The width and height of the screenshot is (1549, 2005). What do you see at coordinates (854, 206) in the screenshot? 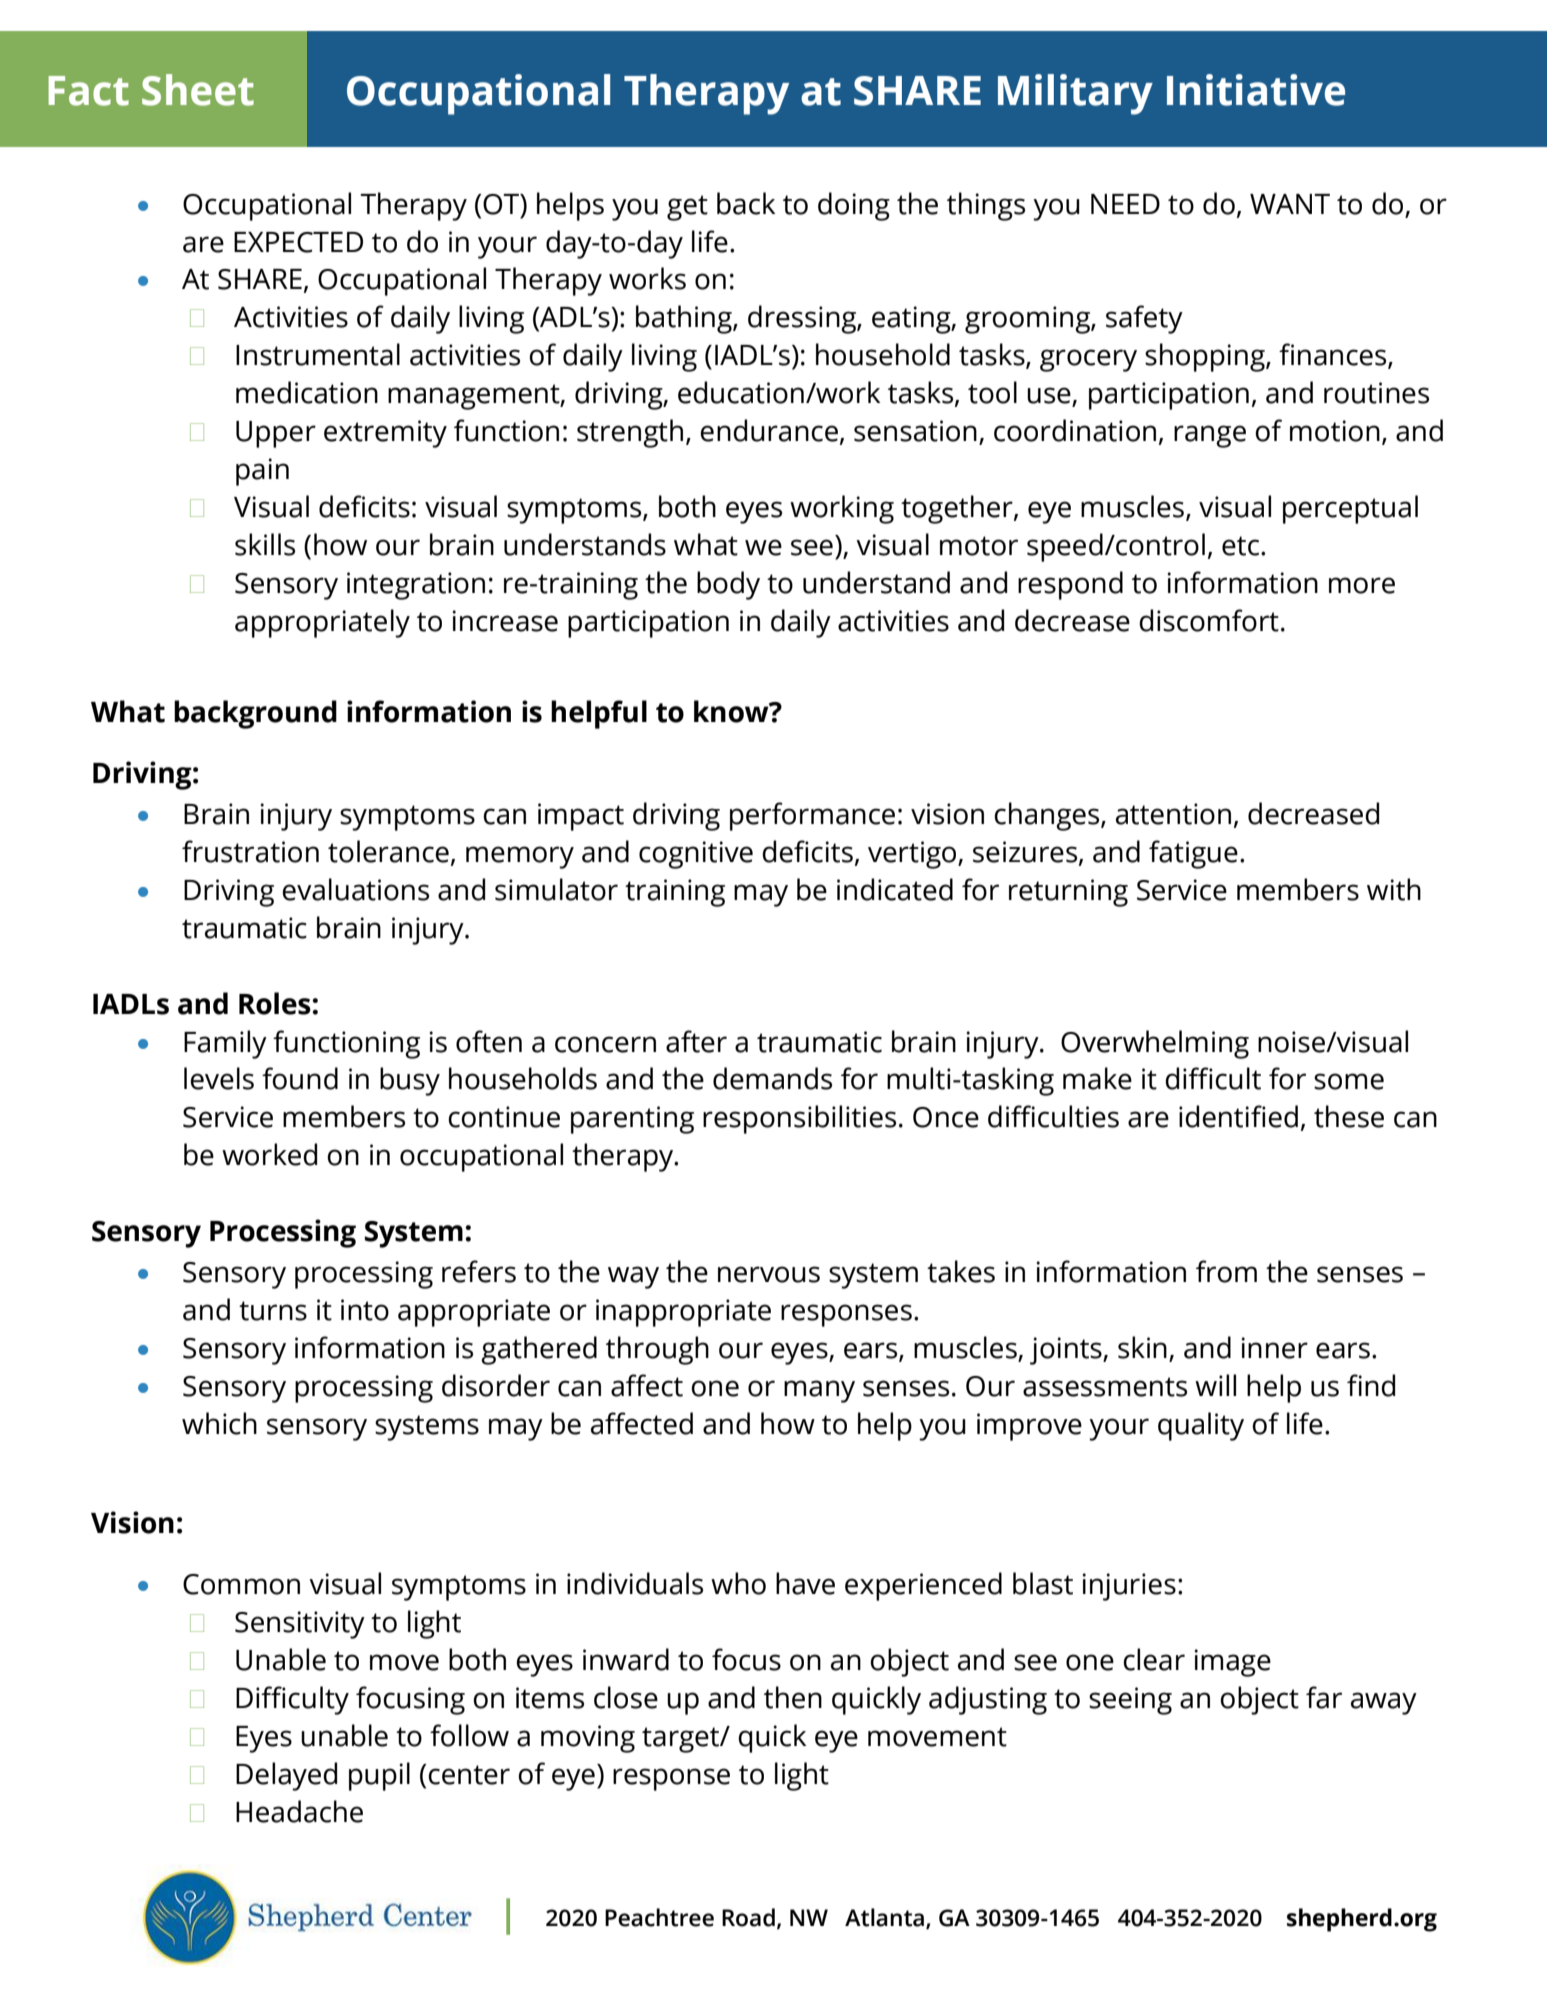
I see `doing` at bounding box center [854, 206].
